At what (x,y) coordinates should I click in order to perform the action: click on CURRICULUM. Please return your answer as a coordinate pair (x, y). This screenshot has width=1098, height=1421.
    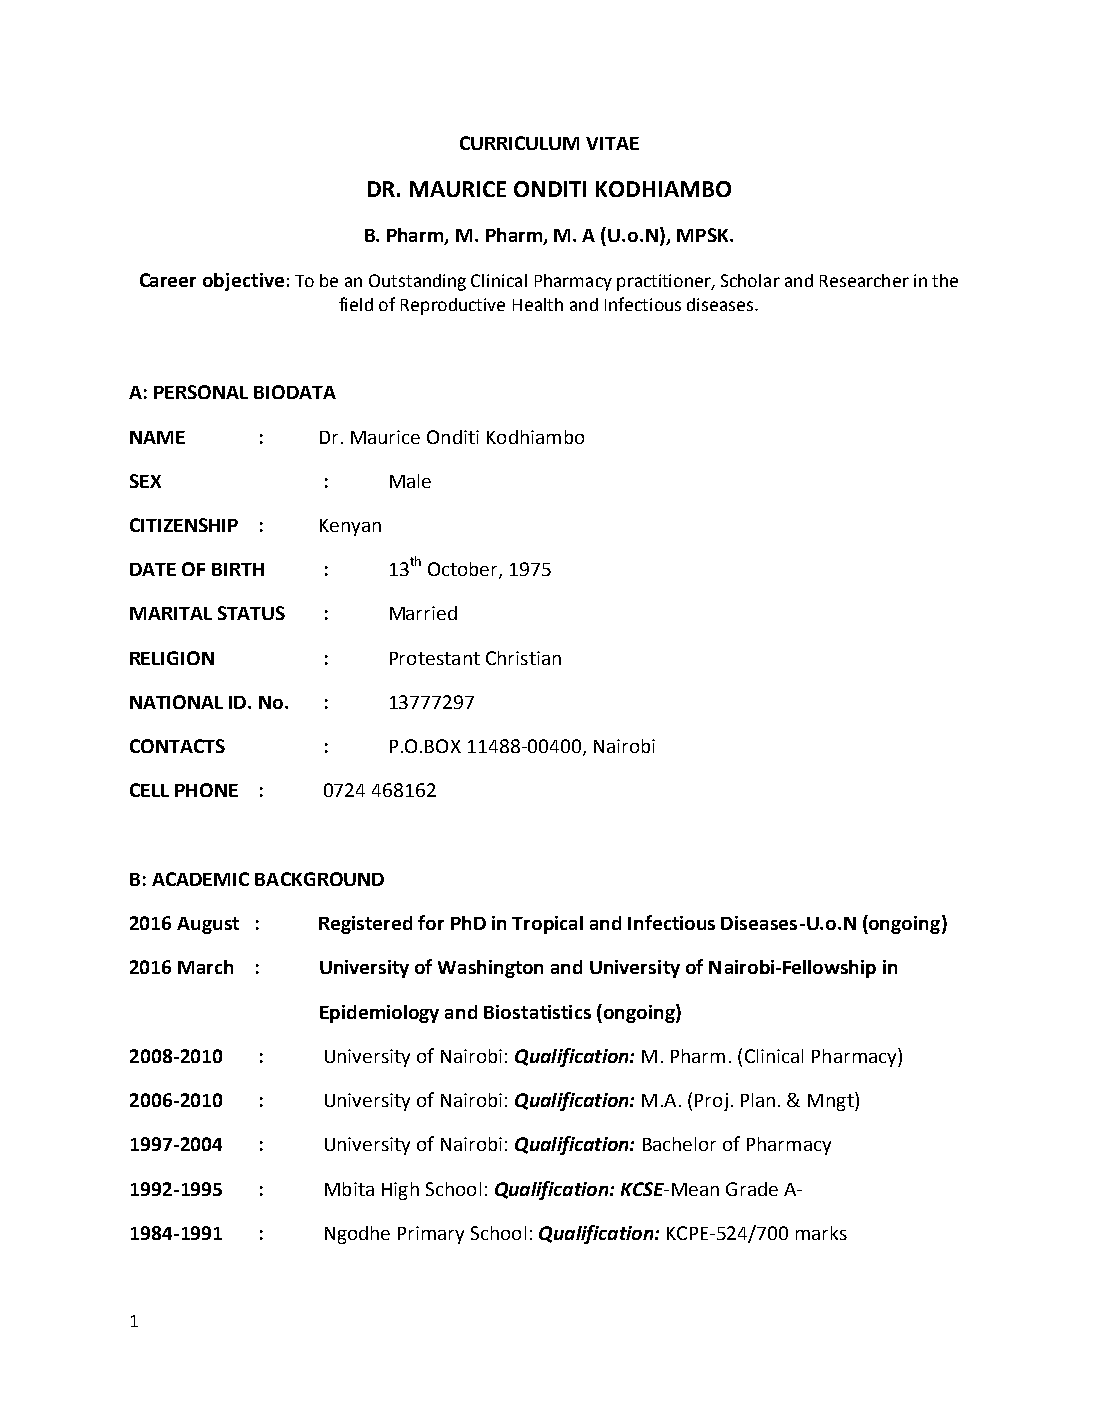
    Looking at the image, I should click on (519, 143).
